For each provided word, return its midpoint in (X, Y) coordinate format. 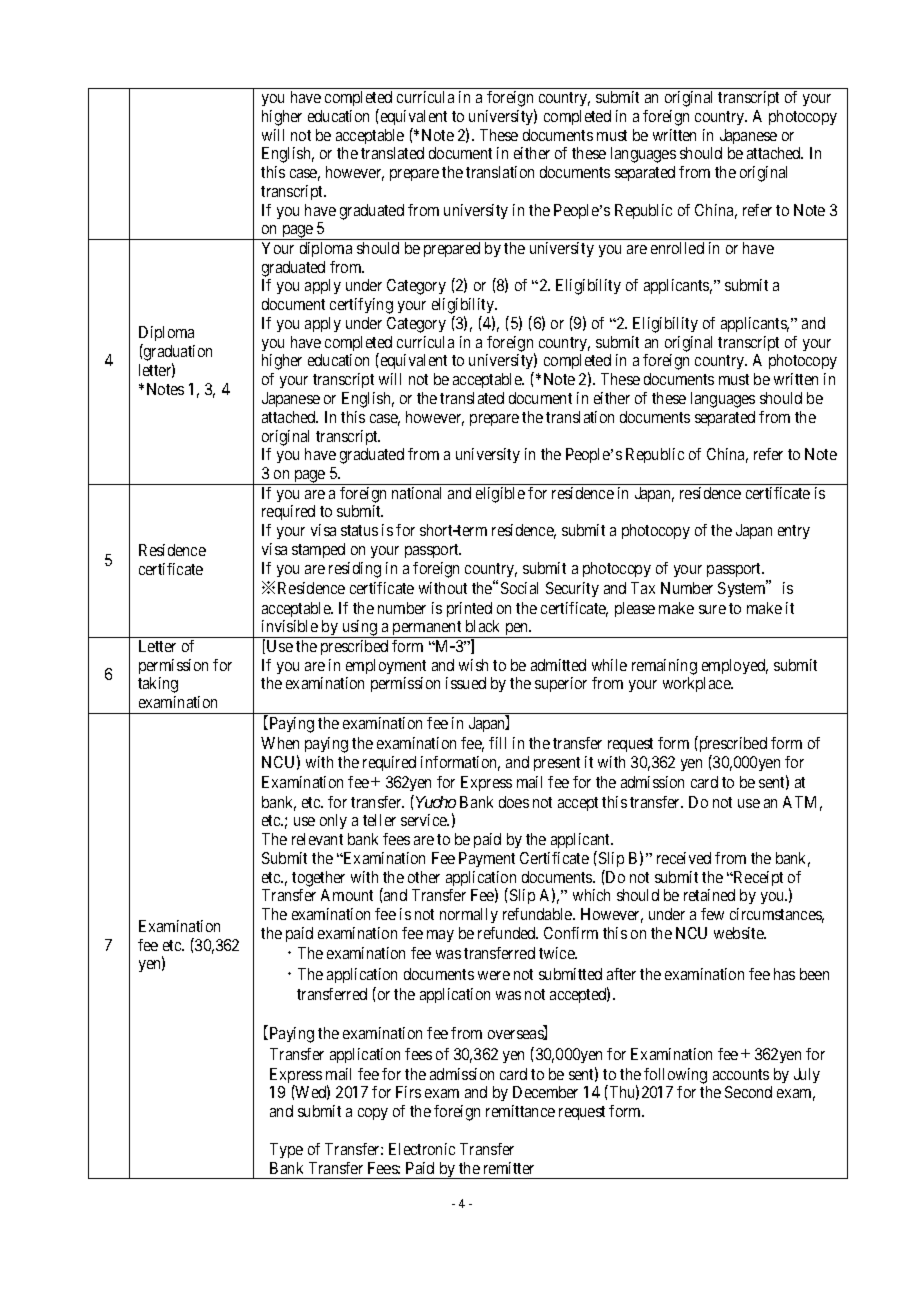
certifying (361, 306)
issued (466, 683)
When (280, 743)
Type (286, 1150)
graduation (177, 354)
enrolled (677, 248)
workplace (697, 684)
